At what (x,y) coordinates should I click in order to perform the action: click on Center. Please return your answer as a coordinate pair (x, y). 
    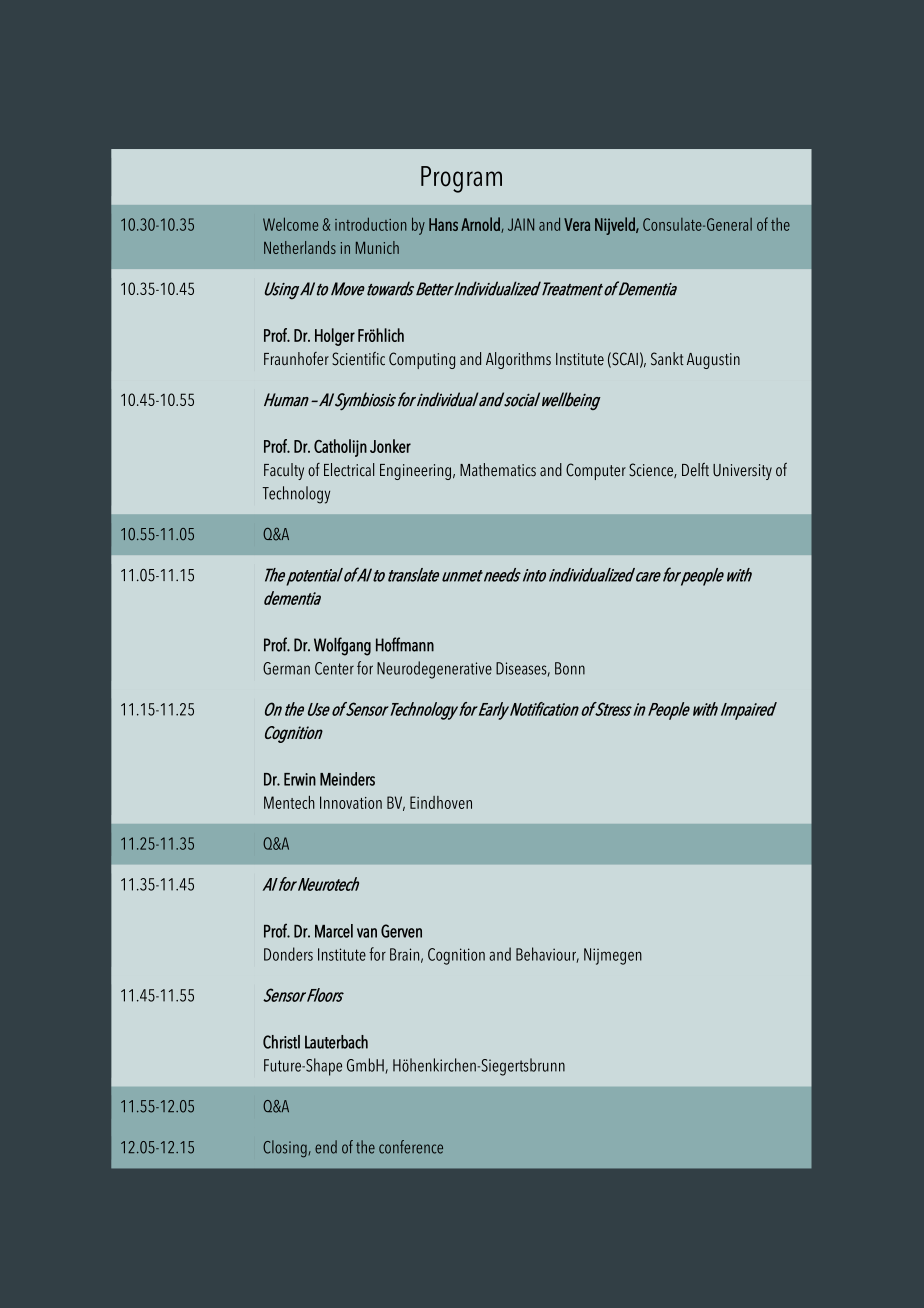
    Looking at the image, I should click on (334, 668).
